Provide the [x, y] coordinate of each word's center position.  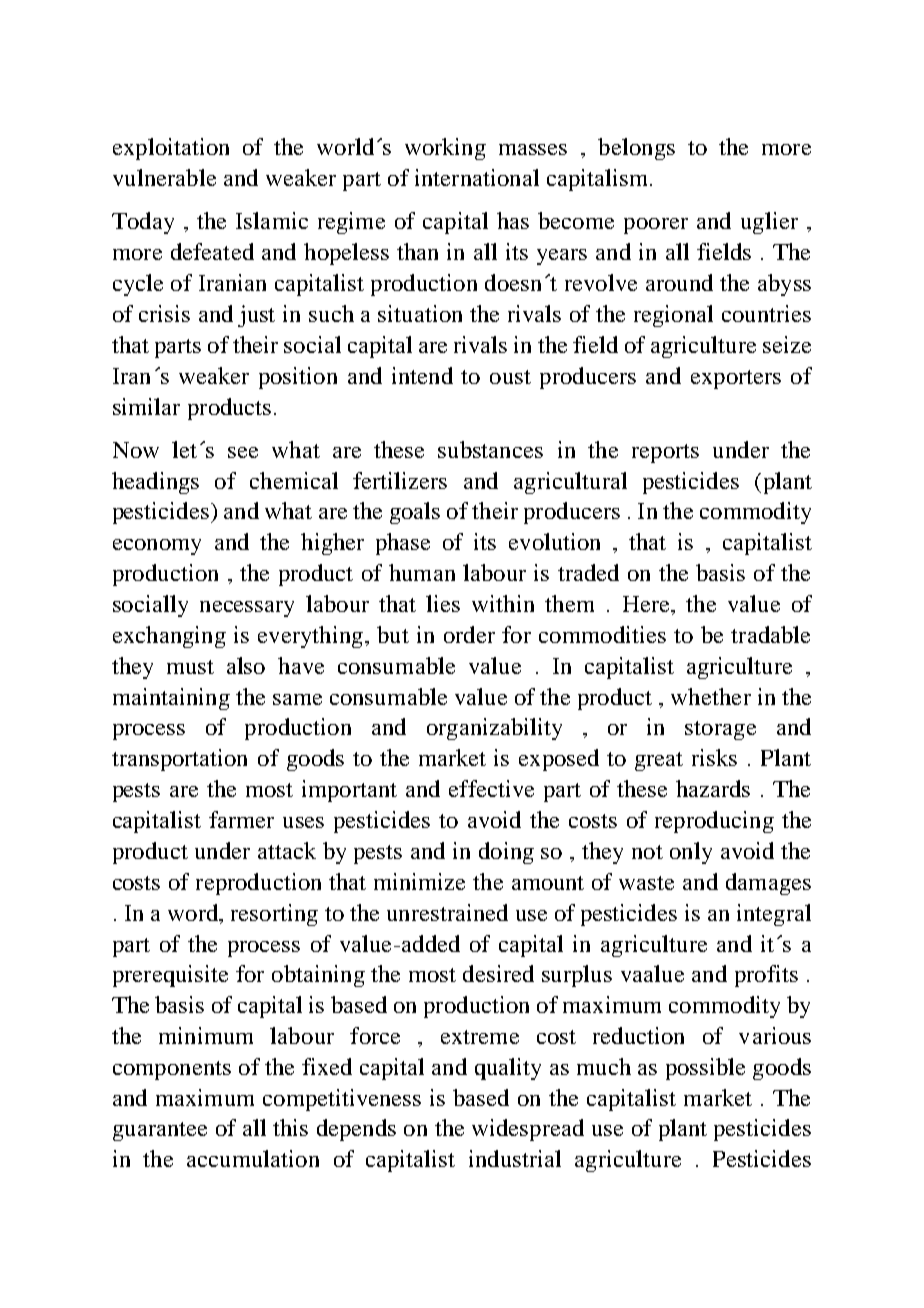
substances [490, 449]
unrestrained [447, 912]
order [469, 634]
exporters [736, 379]
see [243, 452]
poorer [656, 226]
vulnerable [164, 177]
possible [705, 1069]
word [194, 912]
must [190, 667]
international [477, 177]
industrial [515, 1158]
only [691, 853]
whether [711, 696]
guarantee [160, 1131]
